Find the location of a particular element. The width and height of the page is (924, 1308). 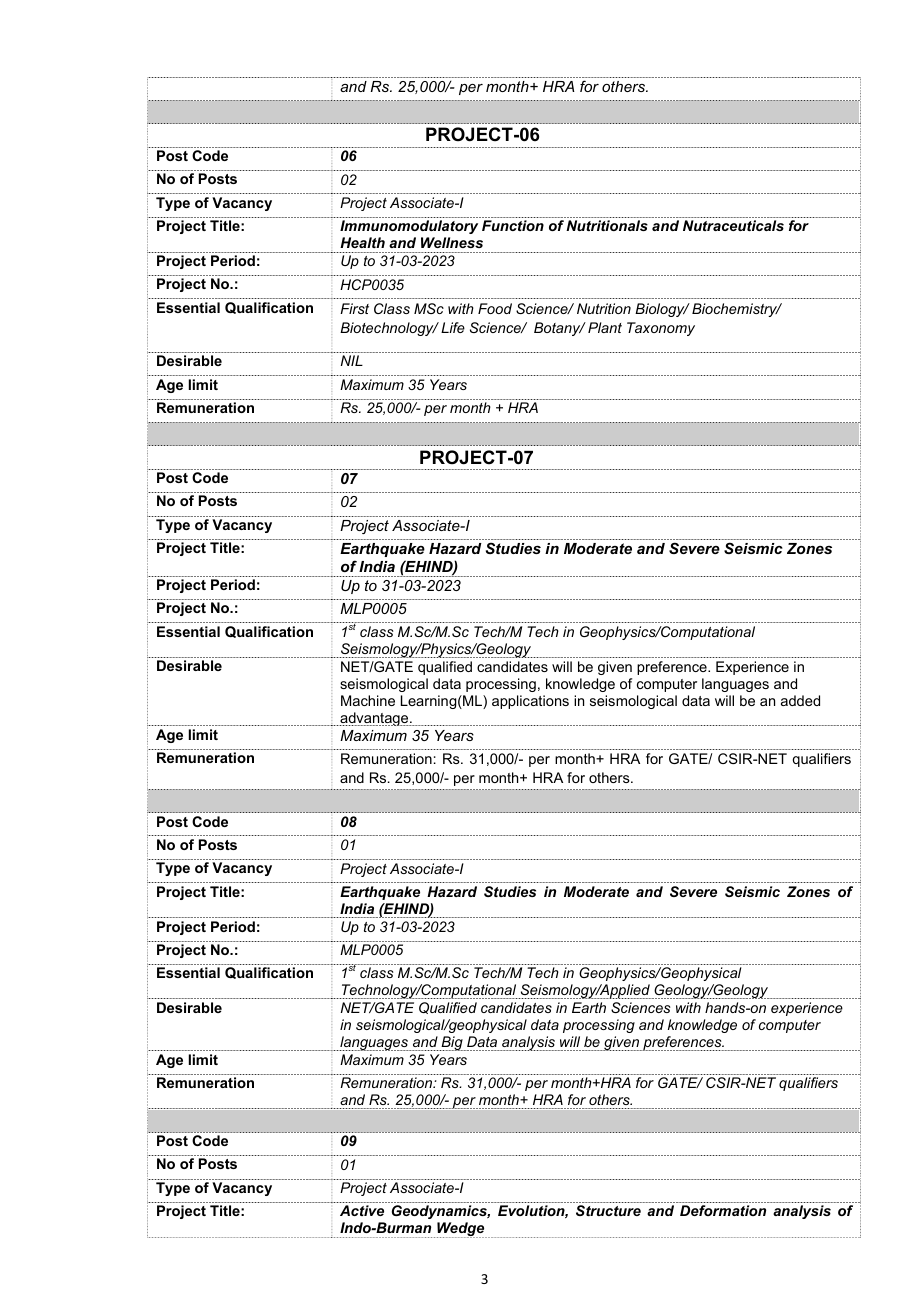

Machine is located at coordinates (368, 700).
